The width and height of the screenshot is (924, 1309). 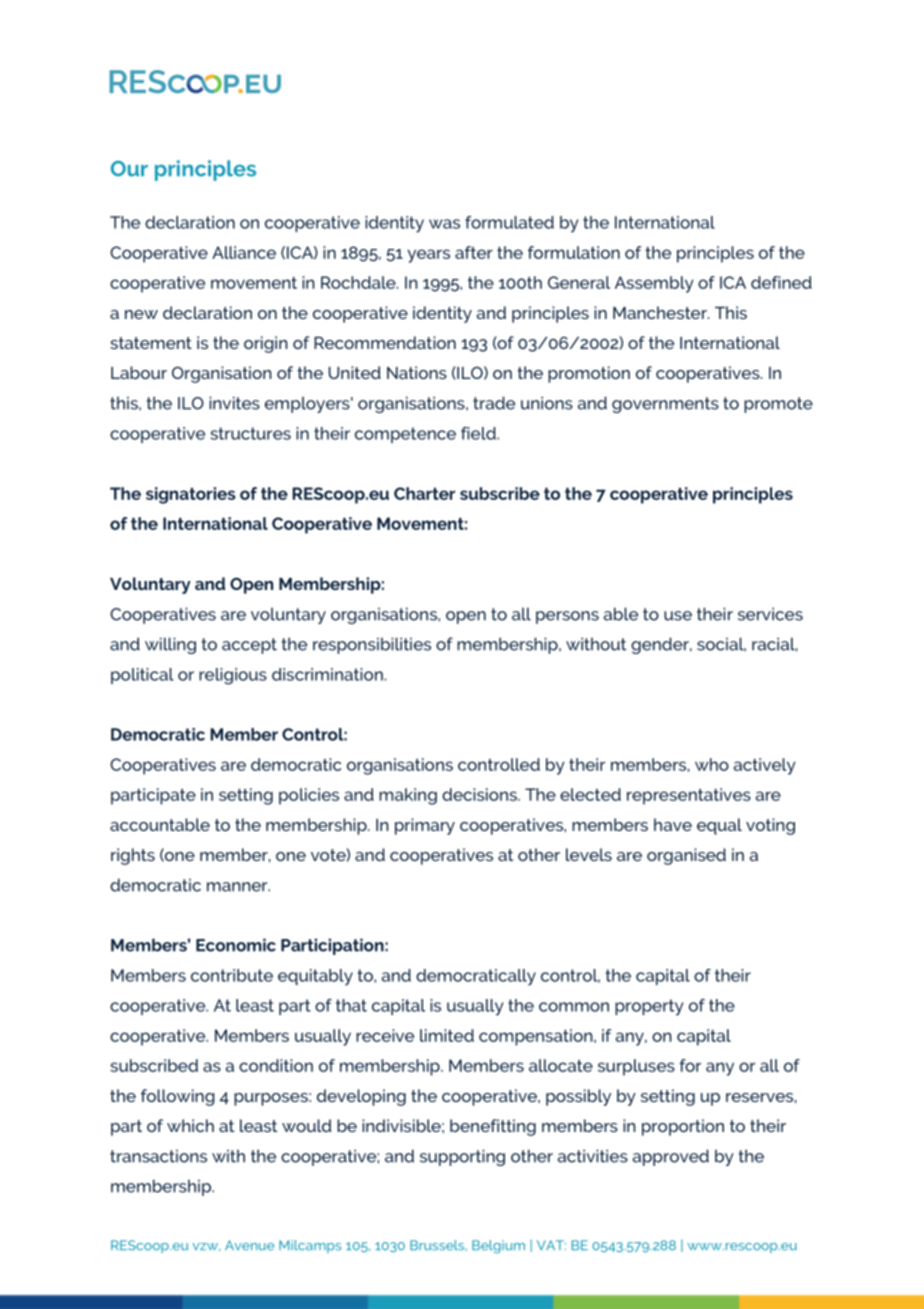 What do you see at coordinates (233, 676) in the screenshot?
I see `religious` at bounding box center [233, 676].
